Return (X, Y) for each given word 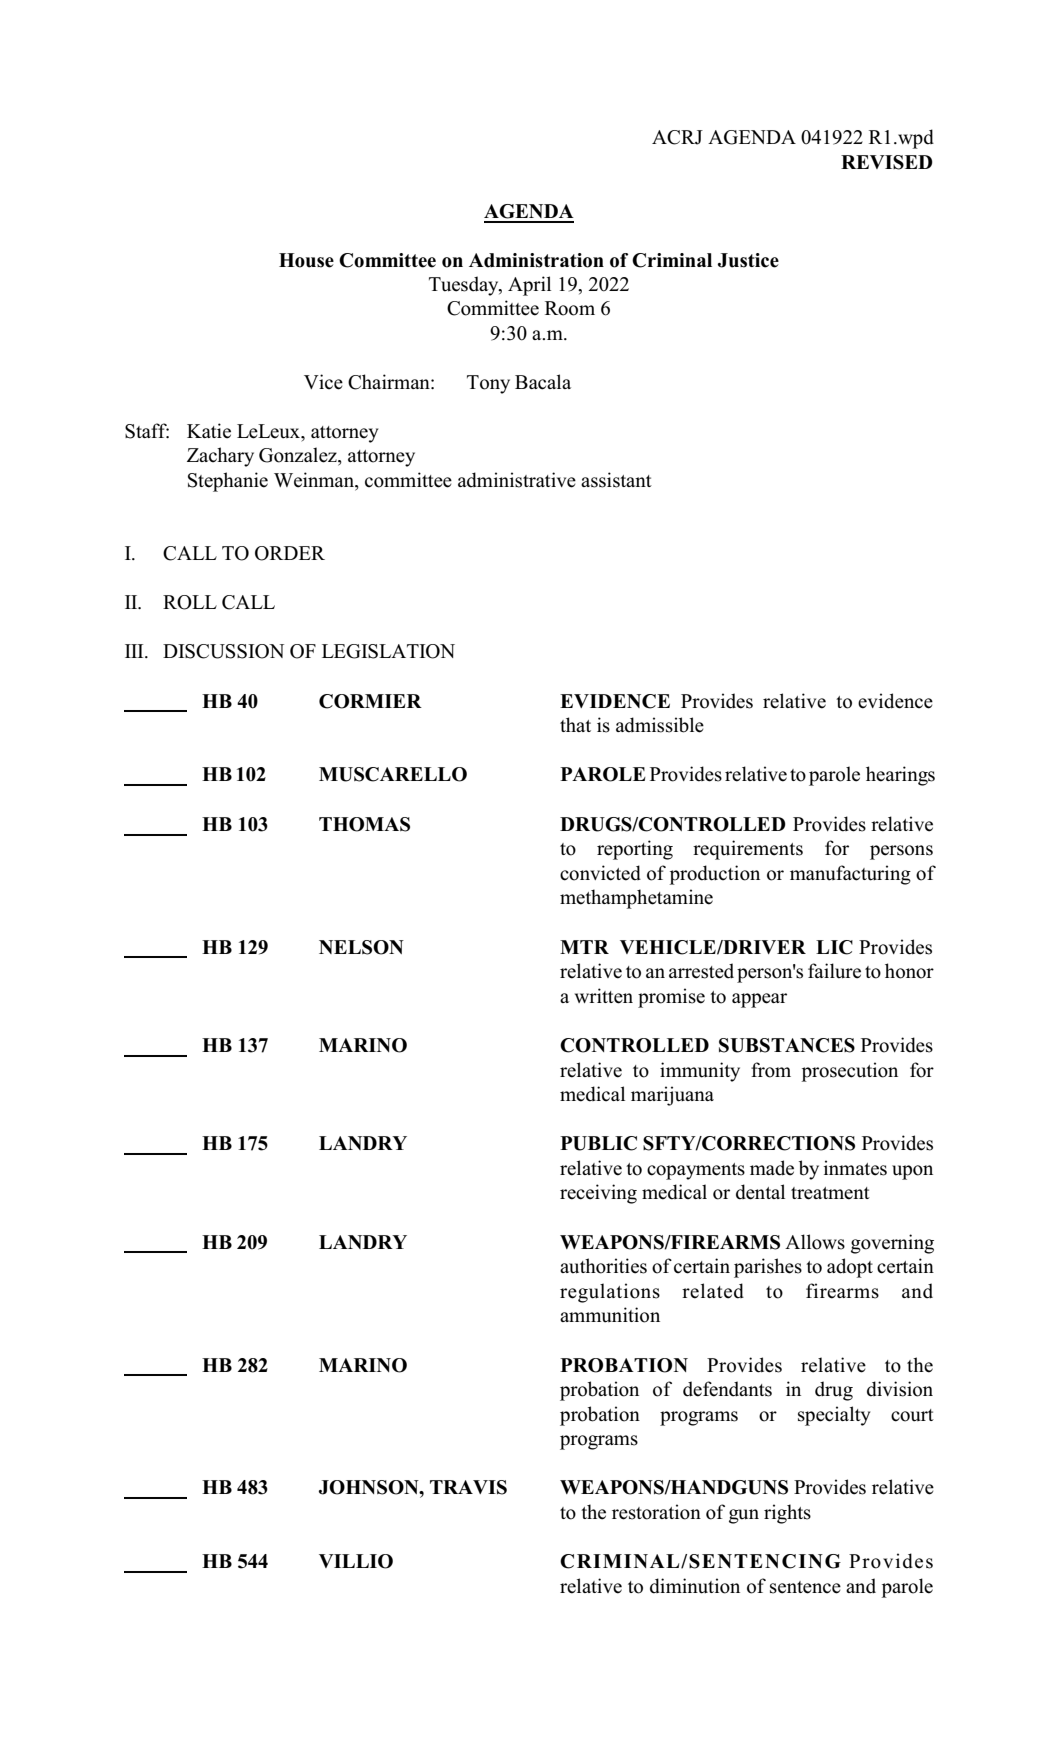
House (306, 260)
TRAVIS (468, 1487)
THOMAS (364, 824)
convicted (600, 873)
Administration (536, 260)
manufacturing (850, 875)
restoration (656, 1512)
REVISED (887, 162)
